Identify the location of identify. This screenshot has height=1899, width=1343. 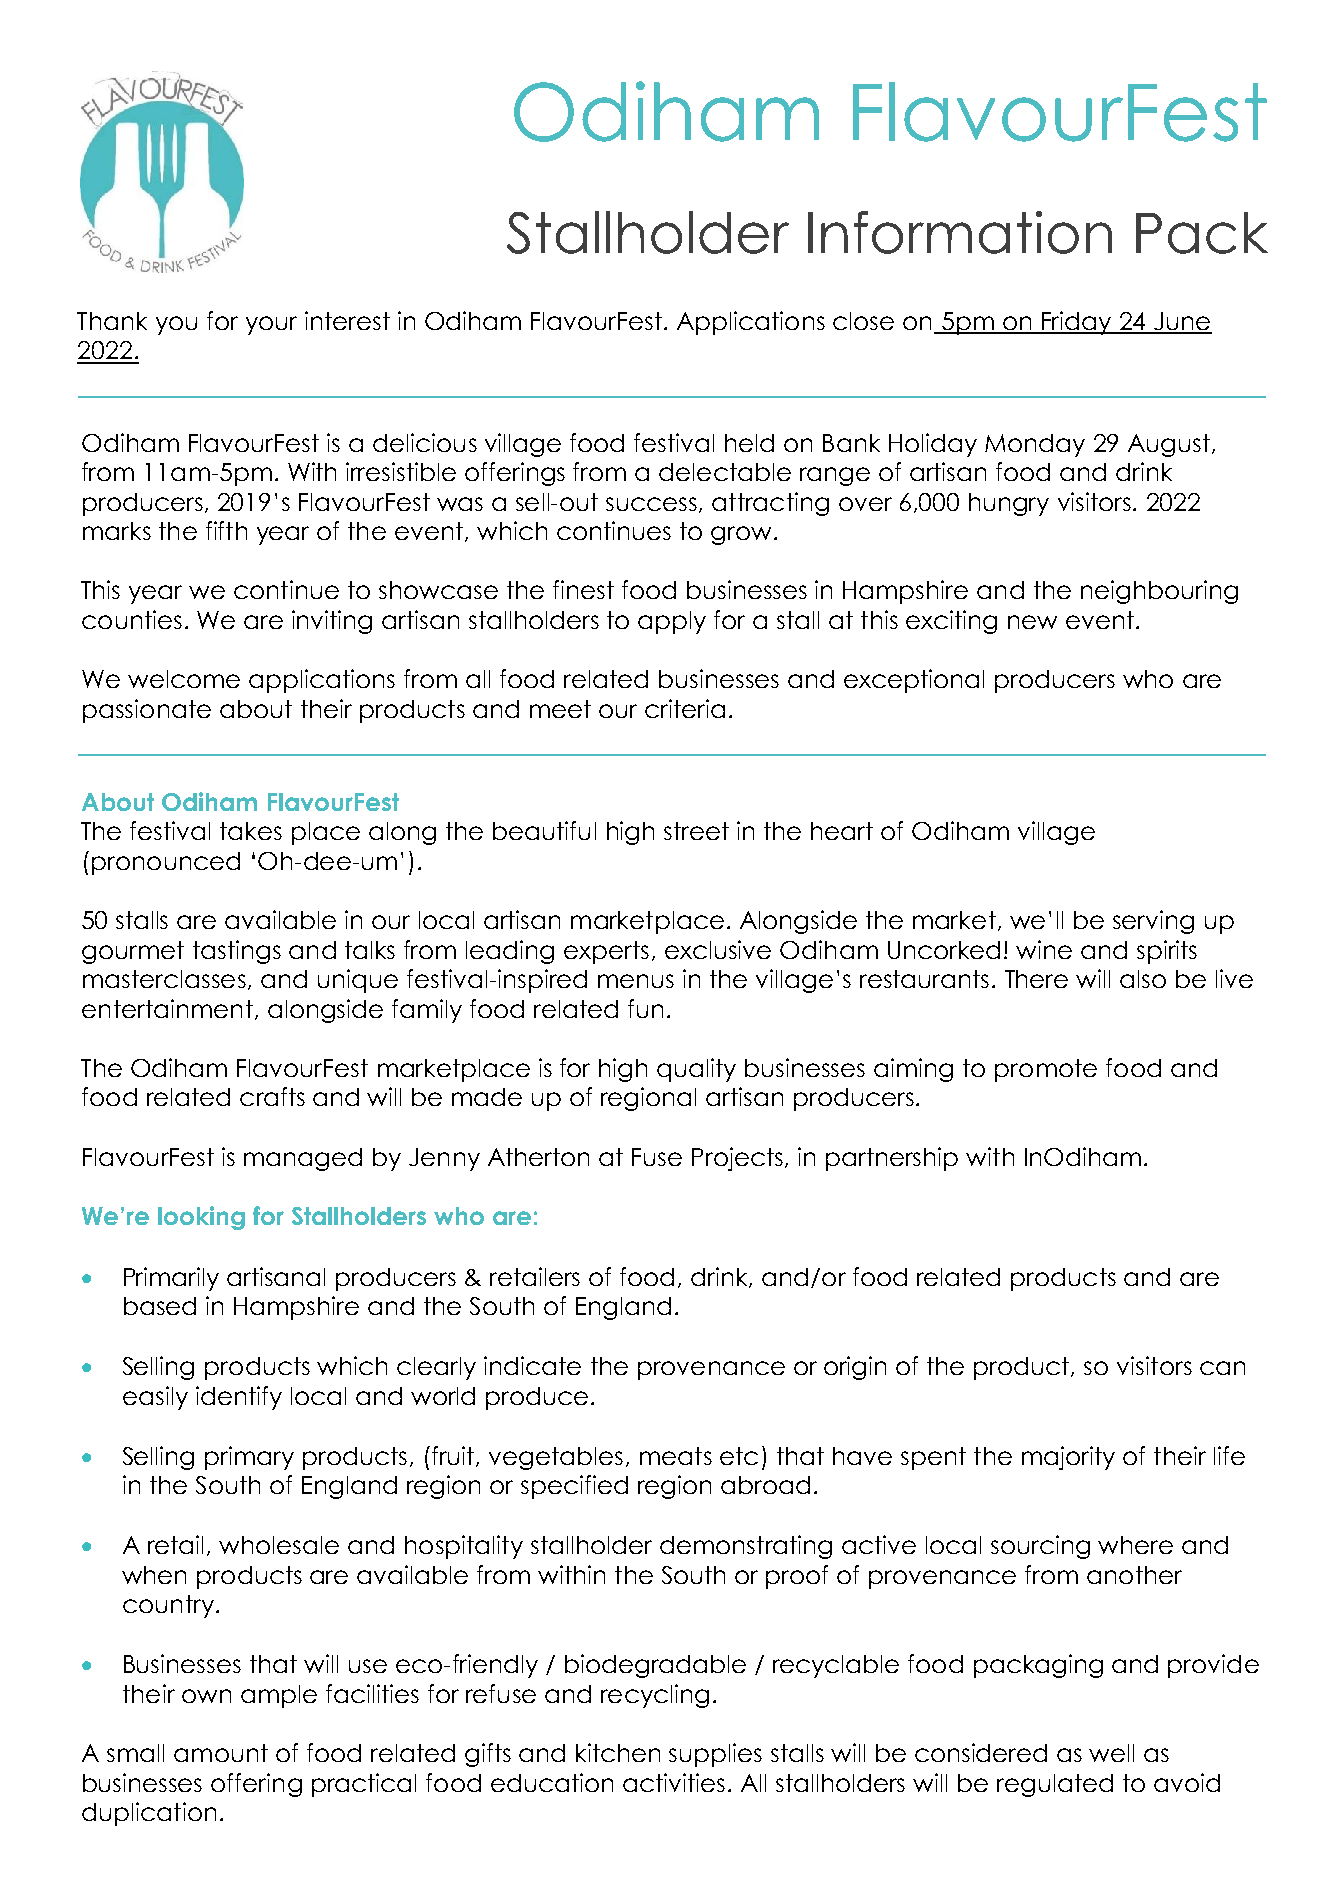
(239, 1398).
